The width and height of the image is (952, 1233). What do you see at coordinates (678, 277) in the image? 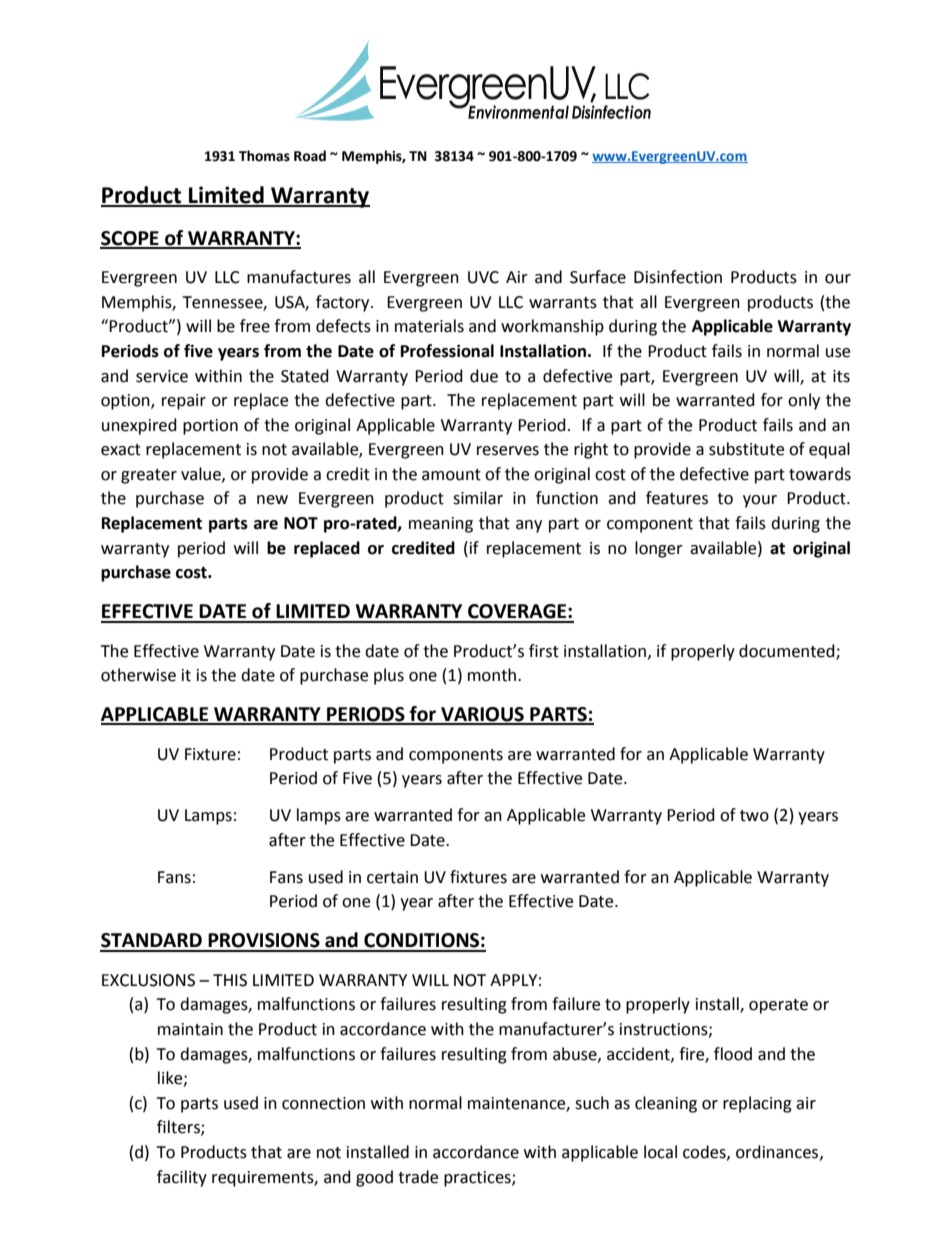
I see `Disinfection` at bounding box center [678, 277].
